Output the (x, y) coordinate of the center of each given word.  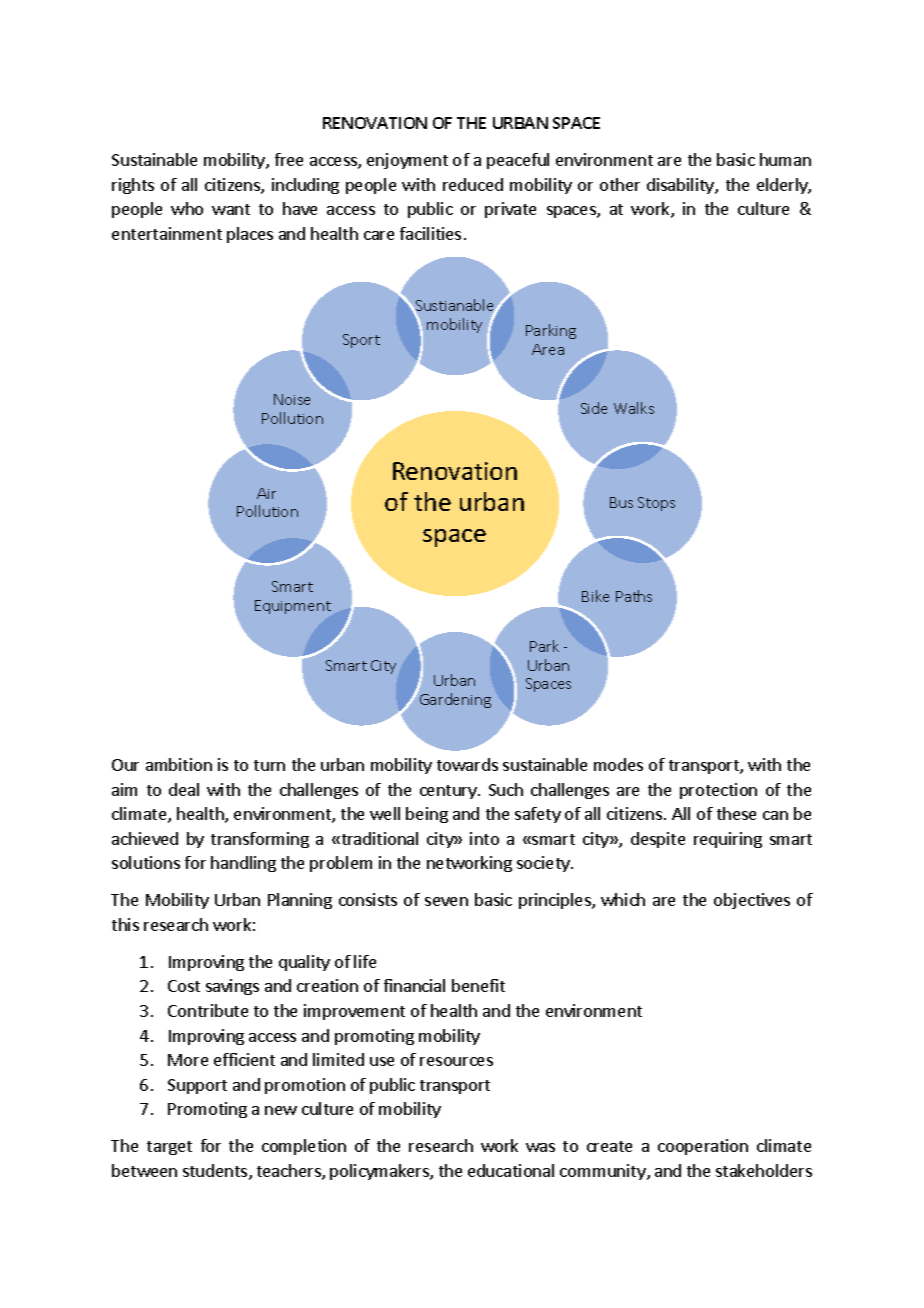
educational (511, 1170)
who (187, 208)
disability (681, 186)
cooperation (703, 1147)
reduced (473, 184)
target (169, 1148)
